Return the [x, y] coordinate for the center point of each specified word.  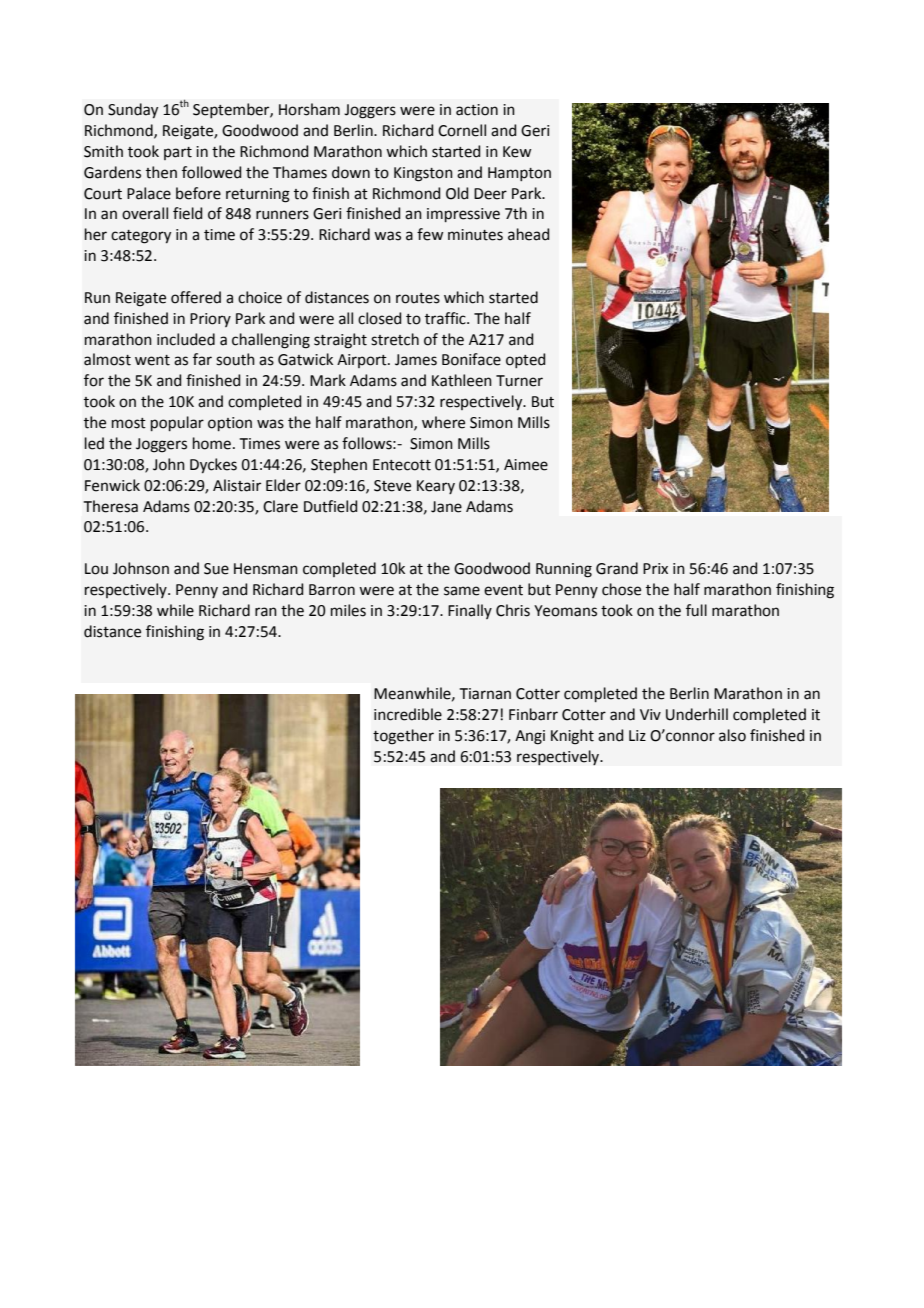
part [178, 153]
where [443, 422]
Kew [517, 152]
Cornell [462, 130]
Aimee [526, 465]
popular [177, 423]
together [403, 737]
